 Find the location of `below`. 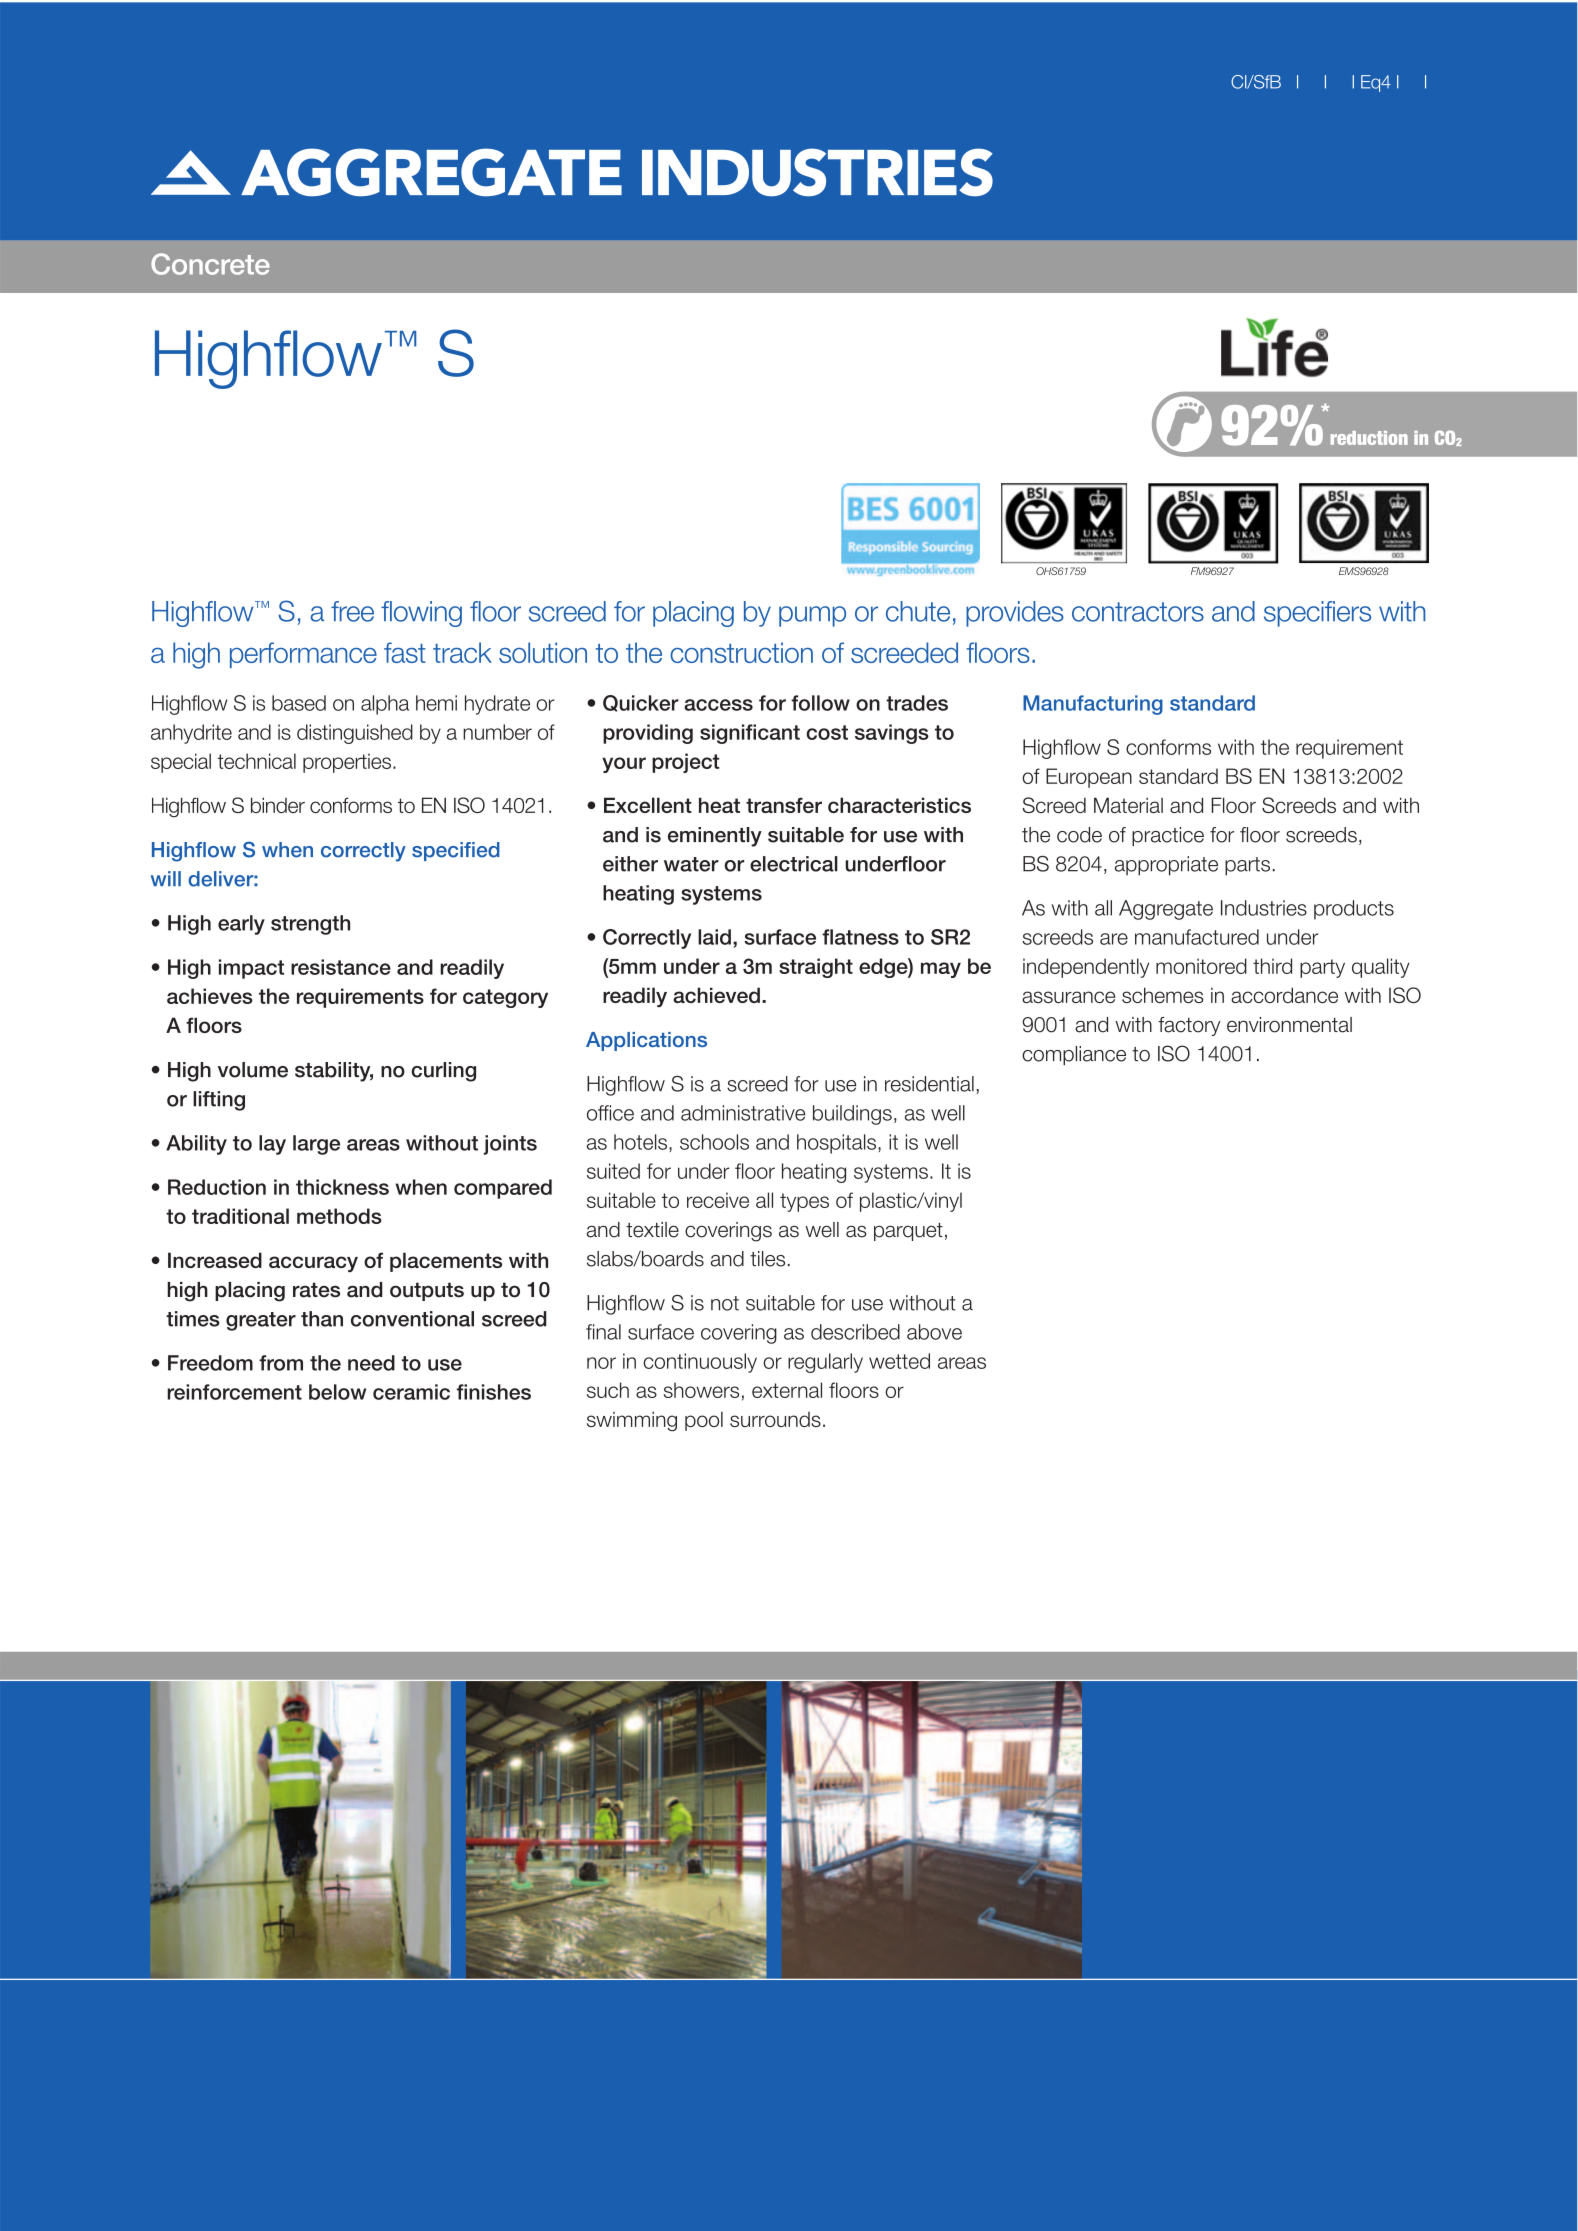

below is located at coordinates (337, 1392).
